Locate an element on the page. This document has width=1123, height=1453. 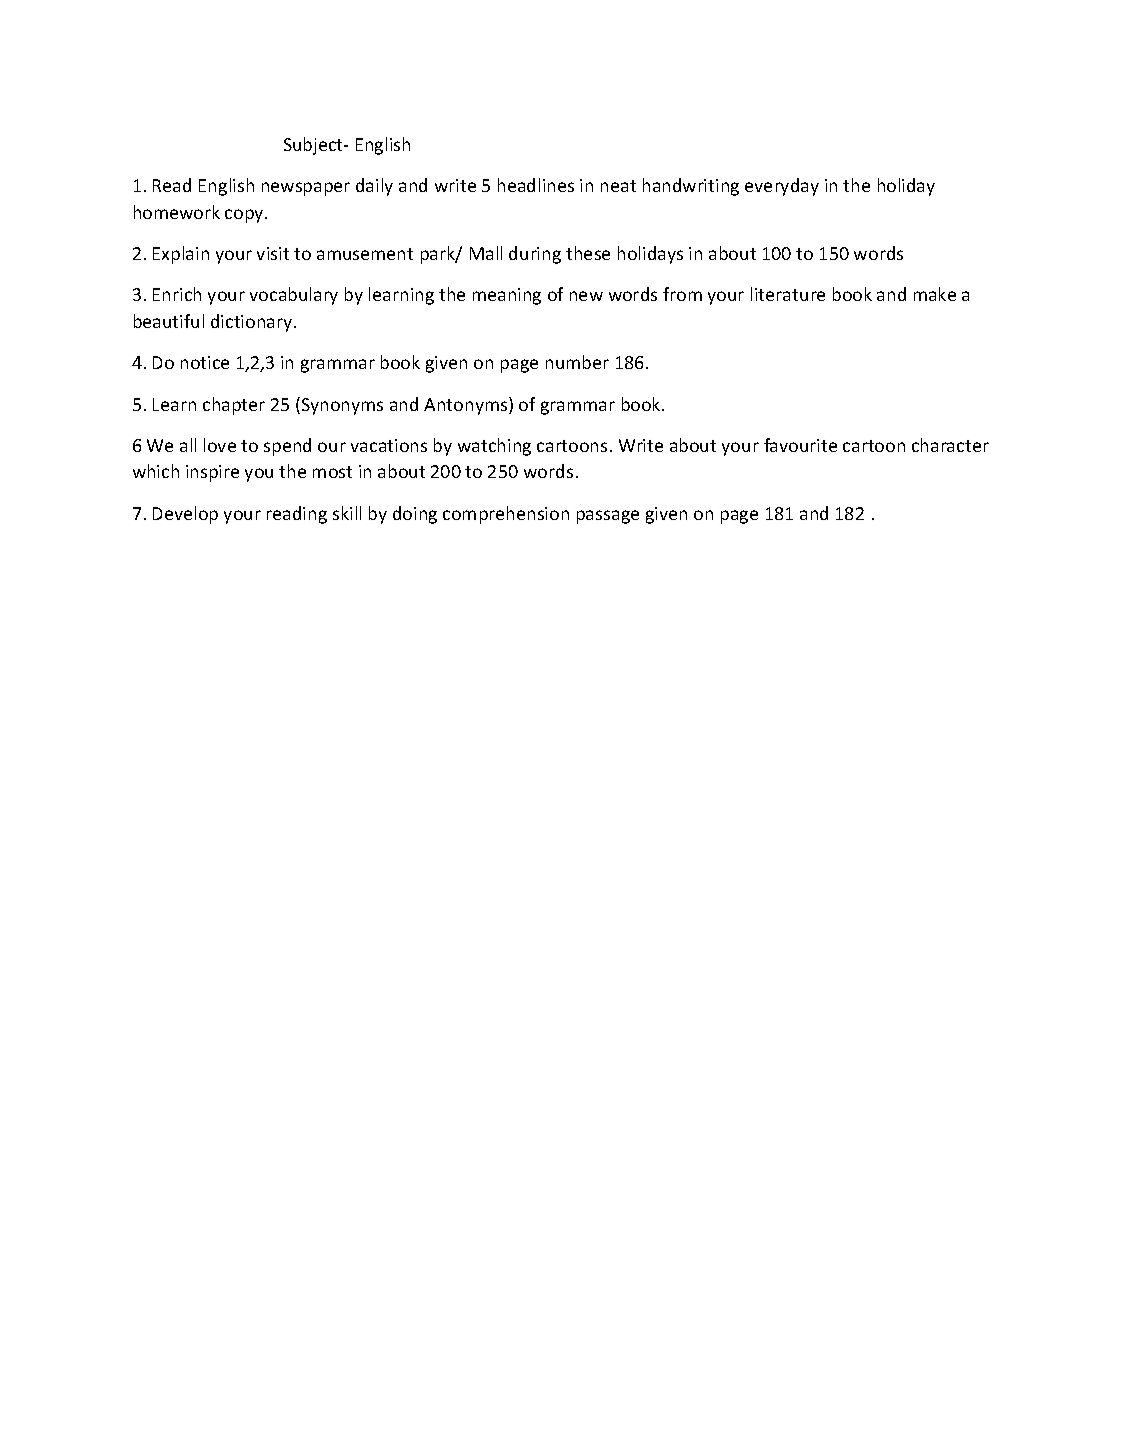
comprehension is located at coordinates (506, 515).
